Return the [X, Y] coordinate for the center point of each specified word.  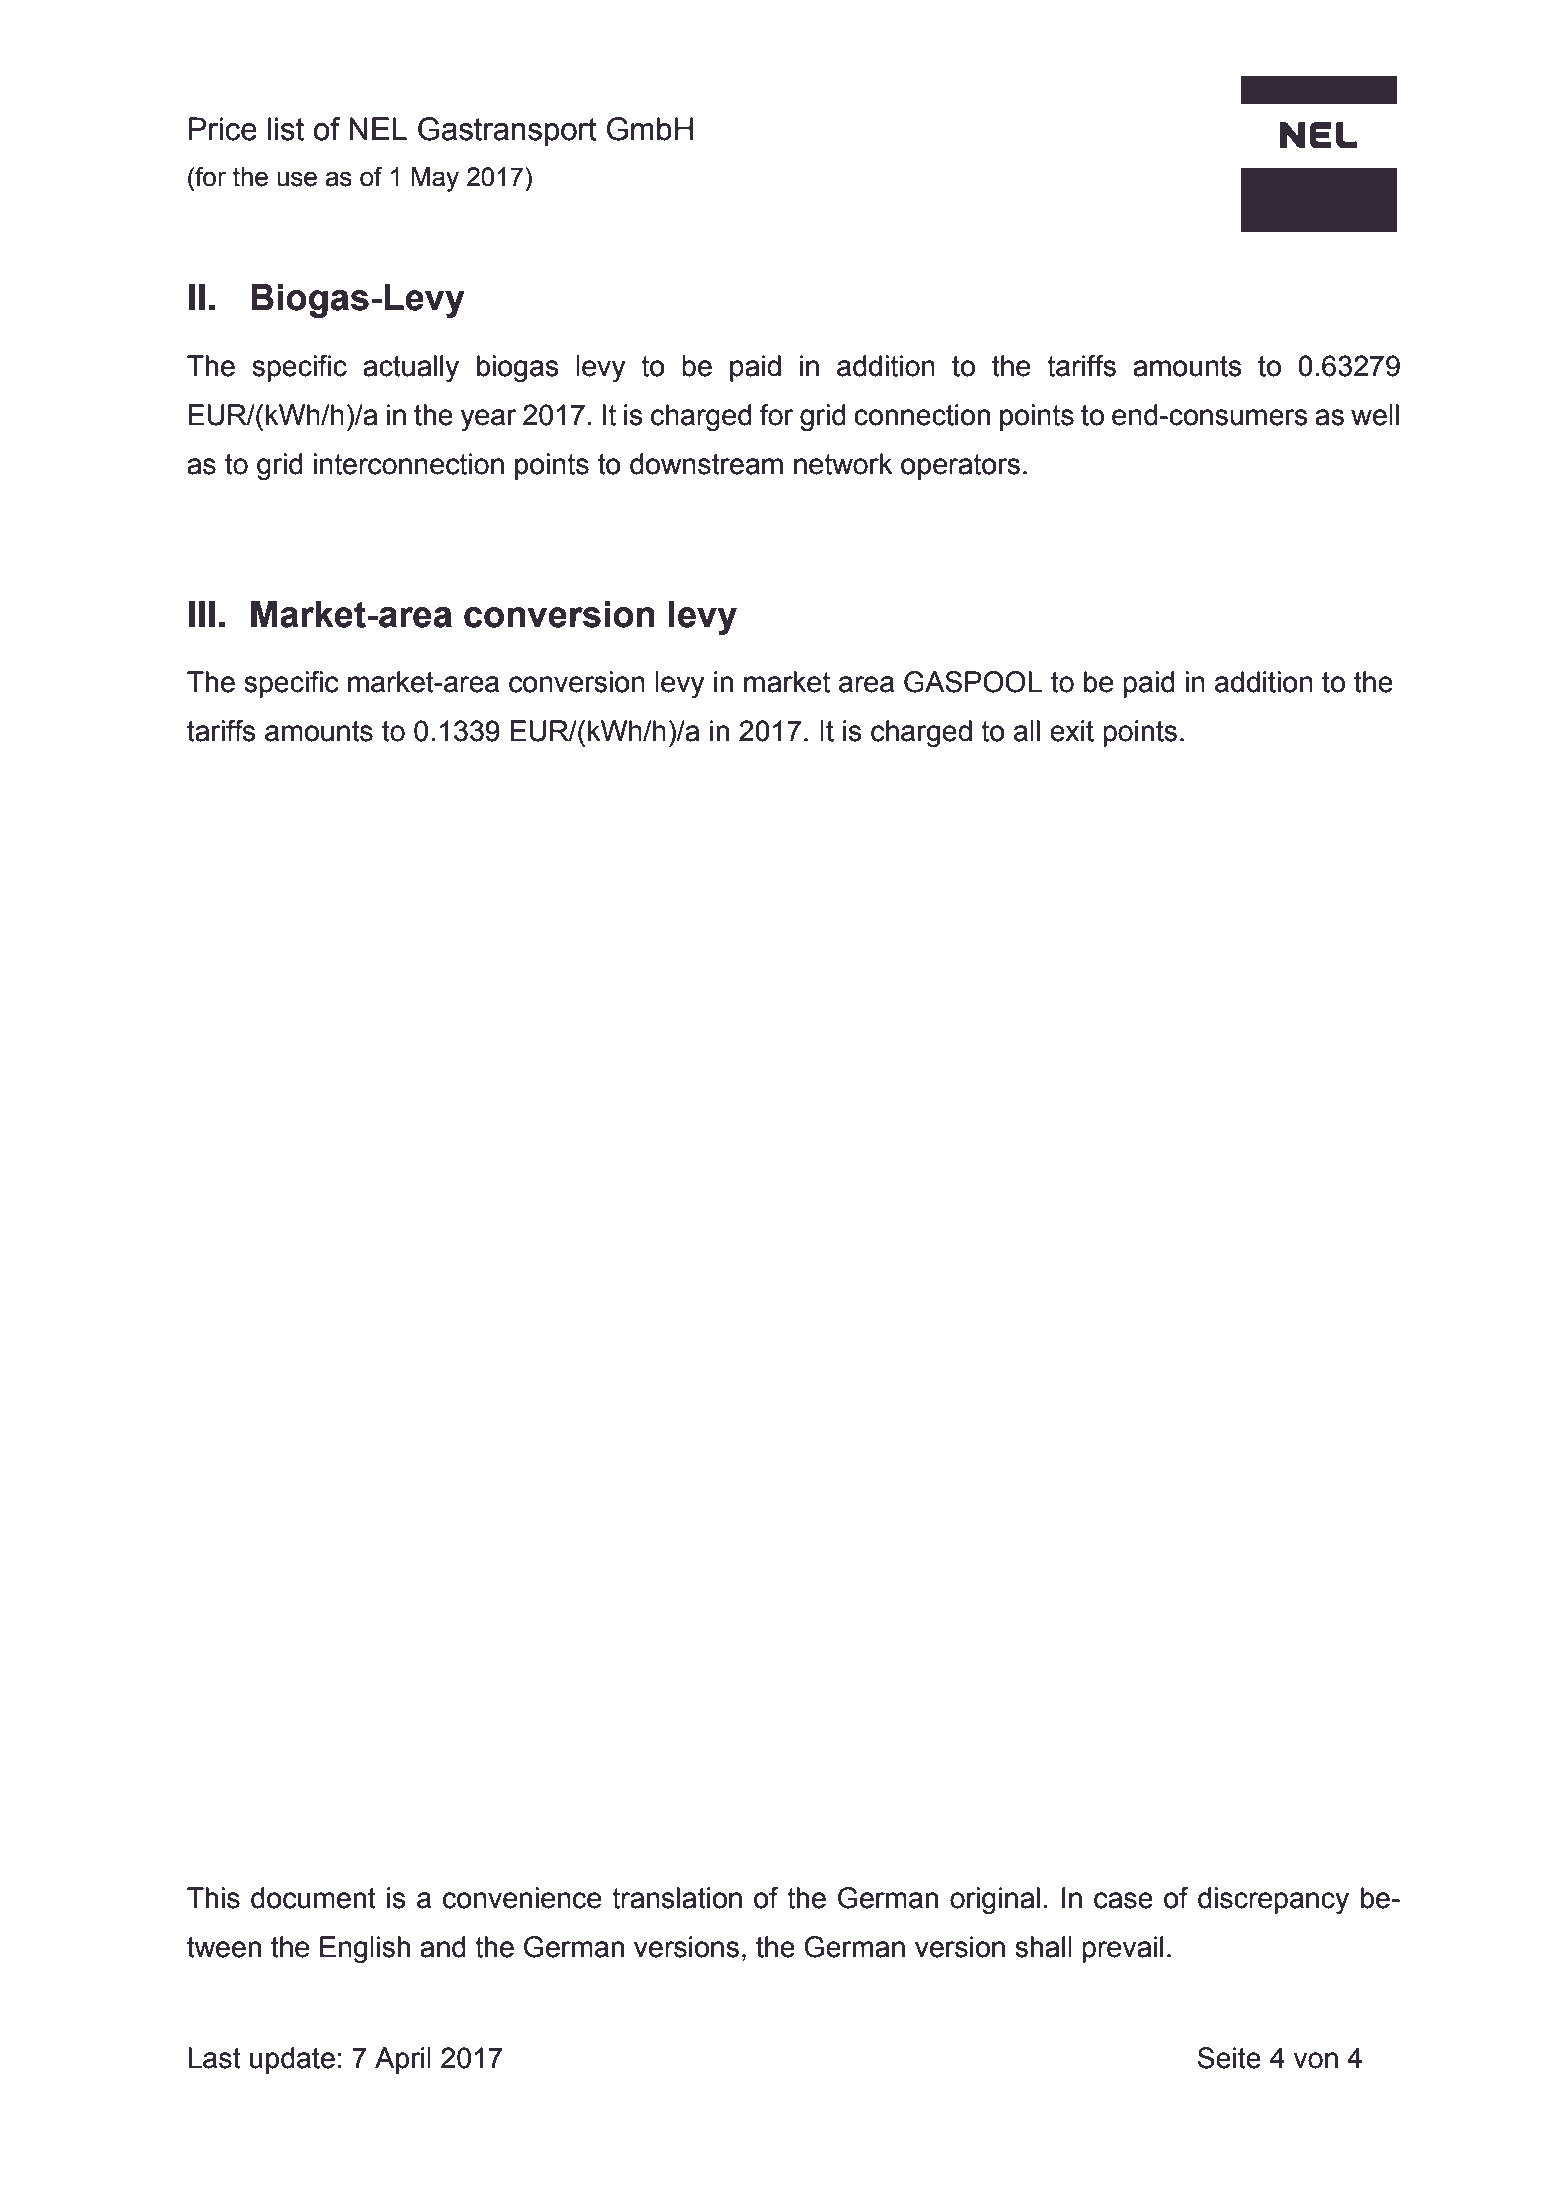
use [297, 179]
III [202, 614]
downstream [706, 464]
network [843, 464]
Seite [1229, 2058]
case [1123, 1900]
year [488, 420]
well [1375, 415]
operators [960, 467]
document [313, 1898]
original [995, 1901]
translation [677, 1898]
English [365, 1950]
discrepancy [1273, 1901]
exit [1072, 731]
